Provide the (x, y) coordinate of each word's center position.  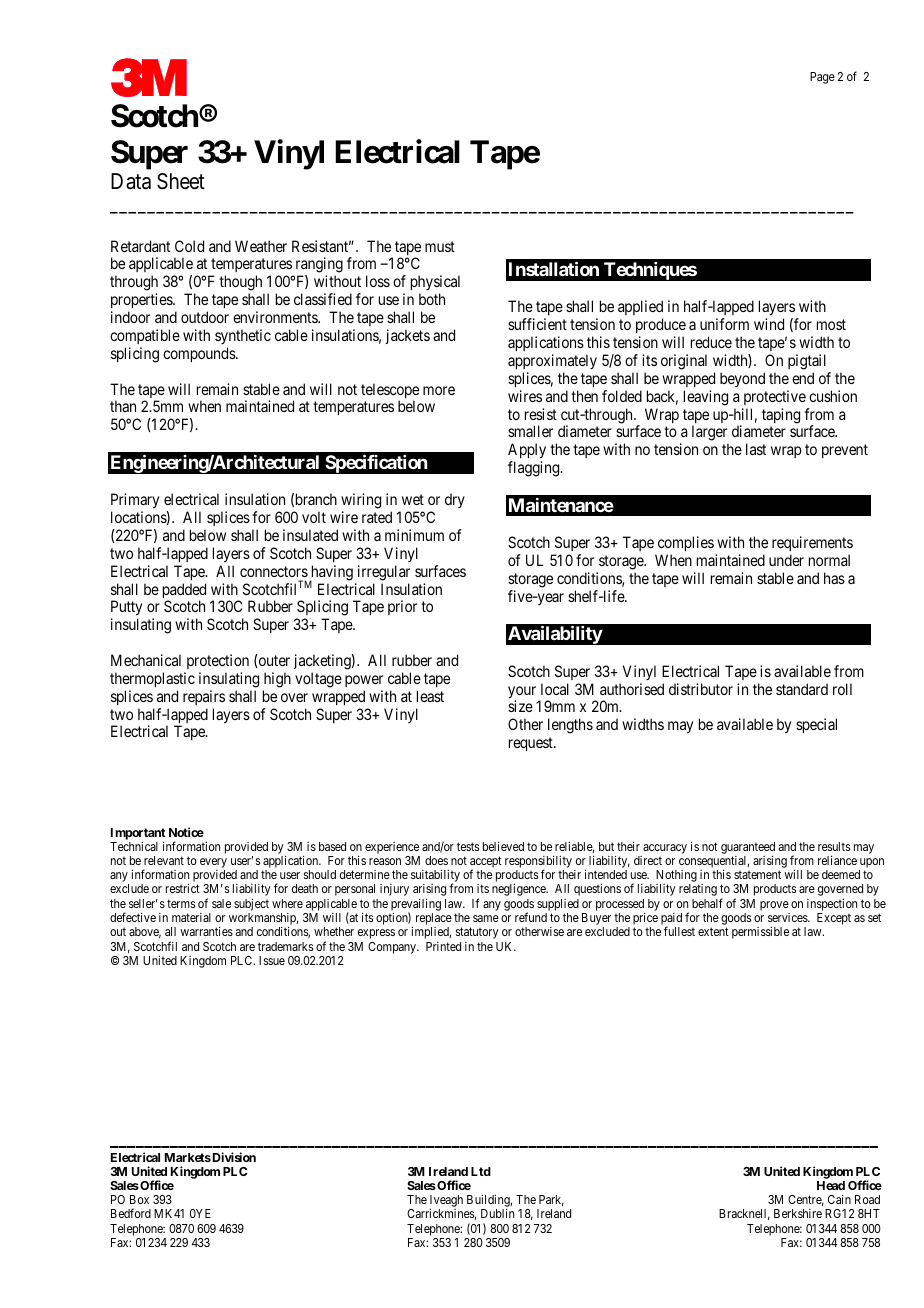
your (522, 693)
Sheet (181, 181)
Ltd (481, 1171)
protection (218, 661)
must (440, 246)
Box (139, 1199)
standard (802, 689)
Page (822, 78)
